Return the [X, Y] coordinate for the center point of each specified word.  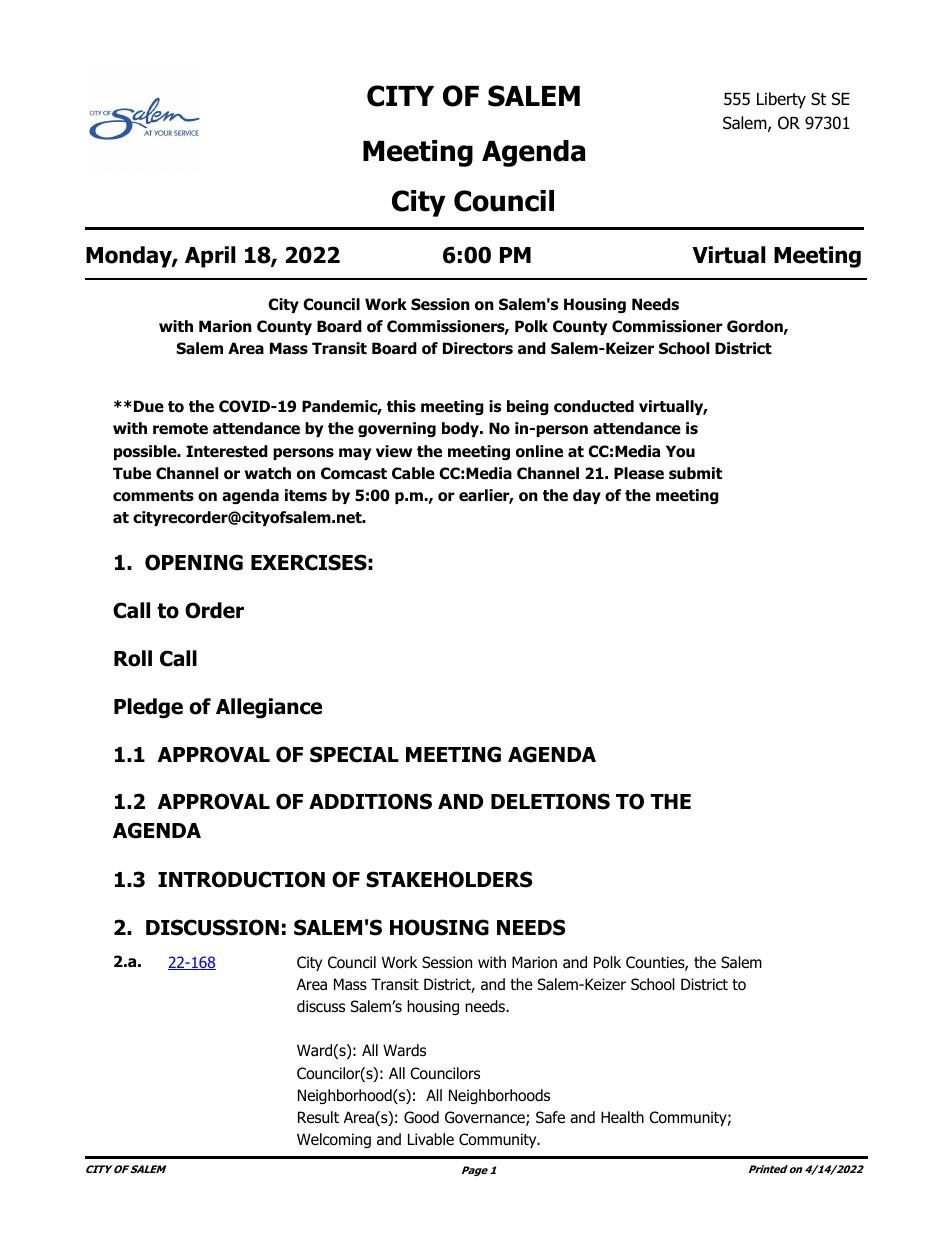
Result [318, 1117]
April [210, 257]
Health [622, 1117]
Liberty [781, 100]
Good [421, 1117]
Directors [478, 348]
